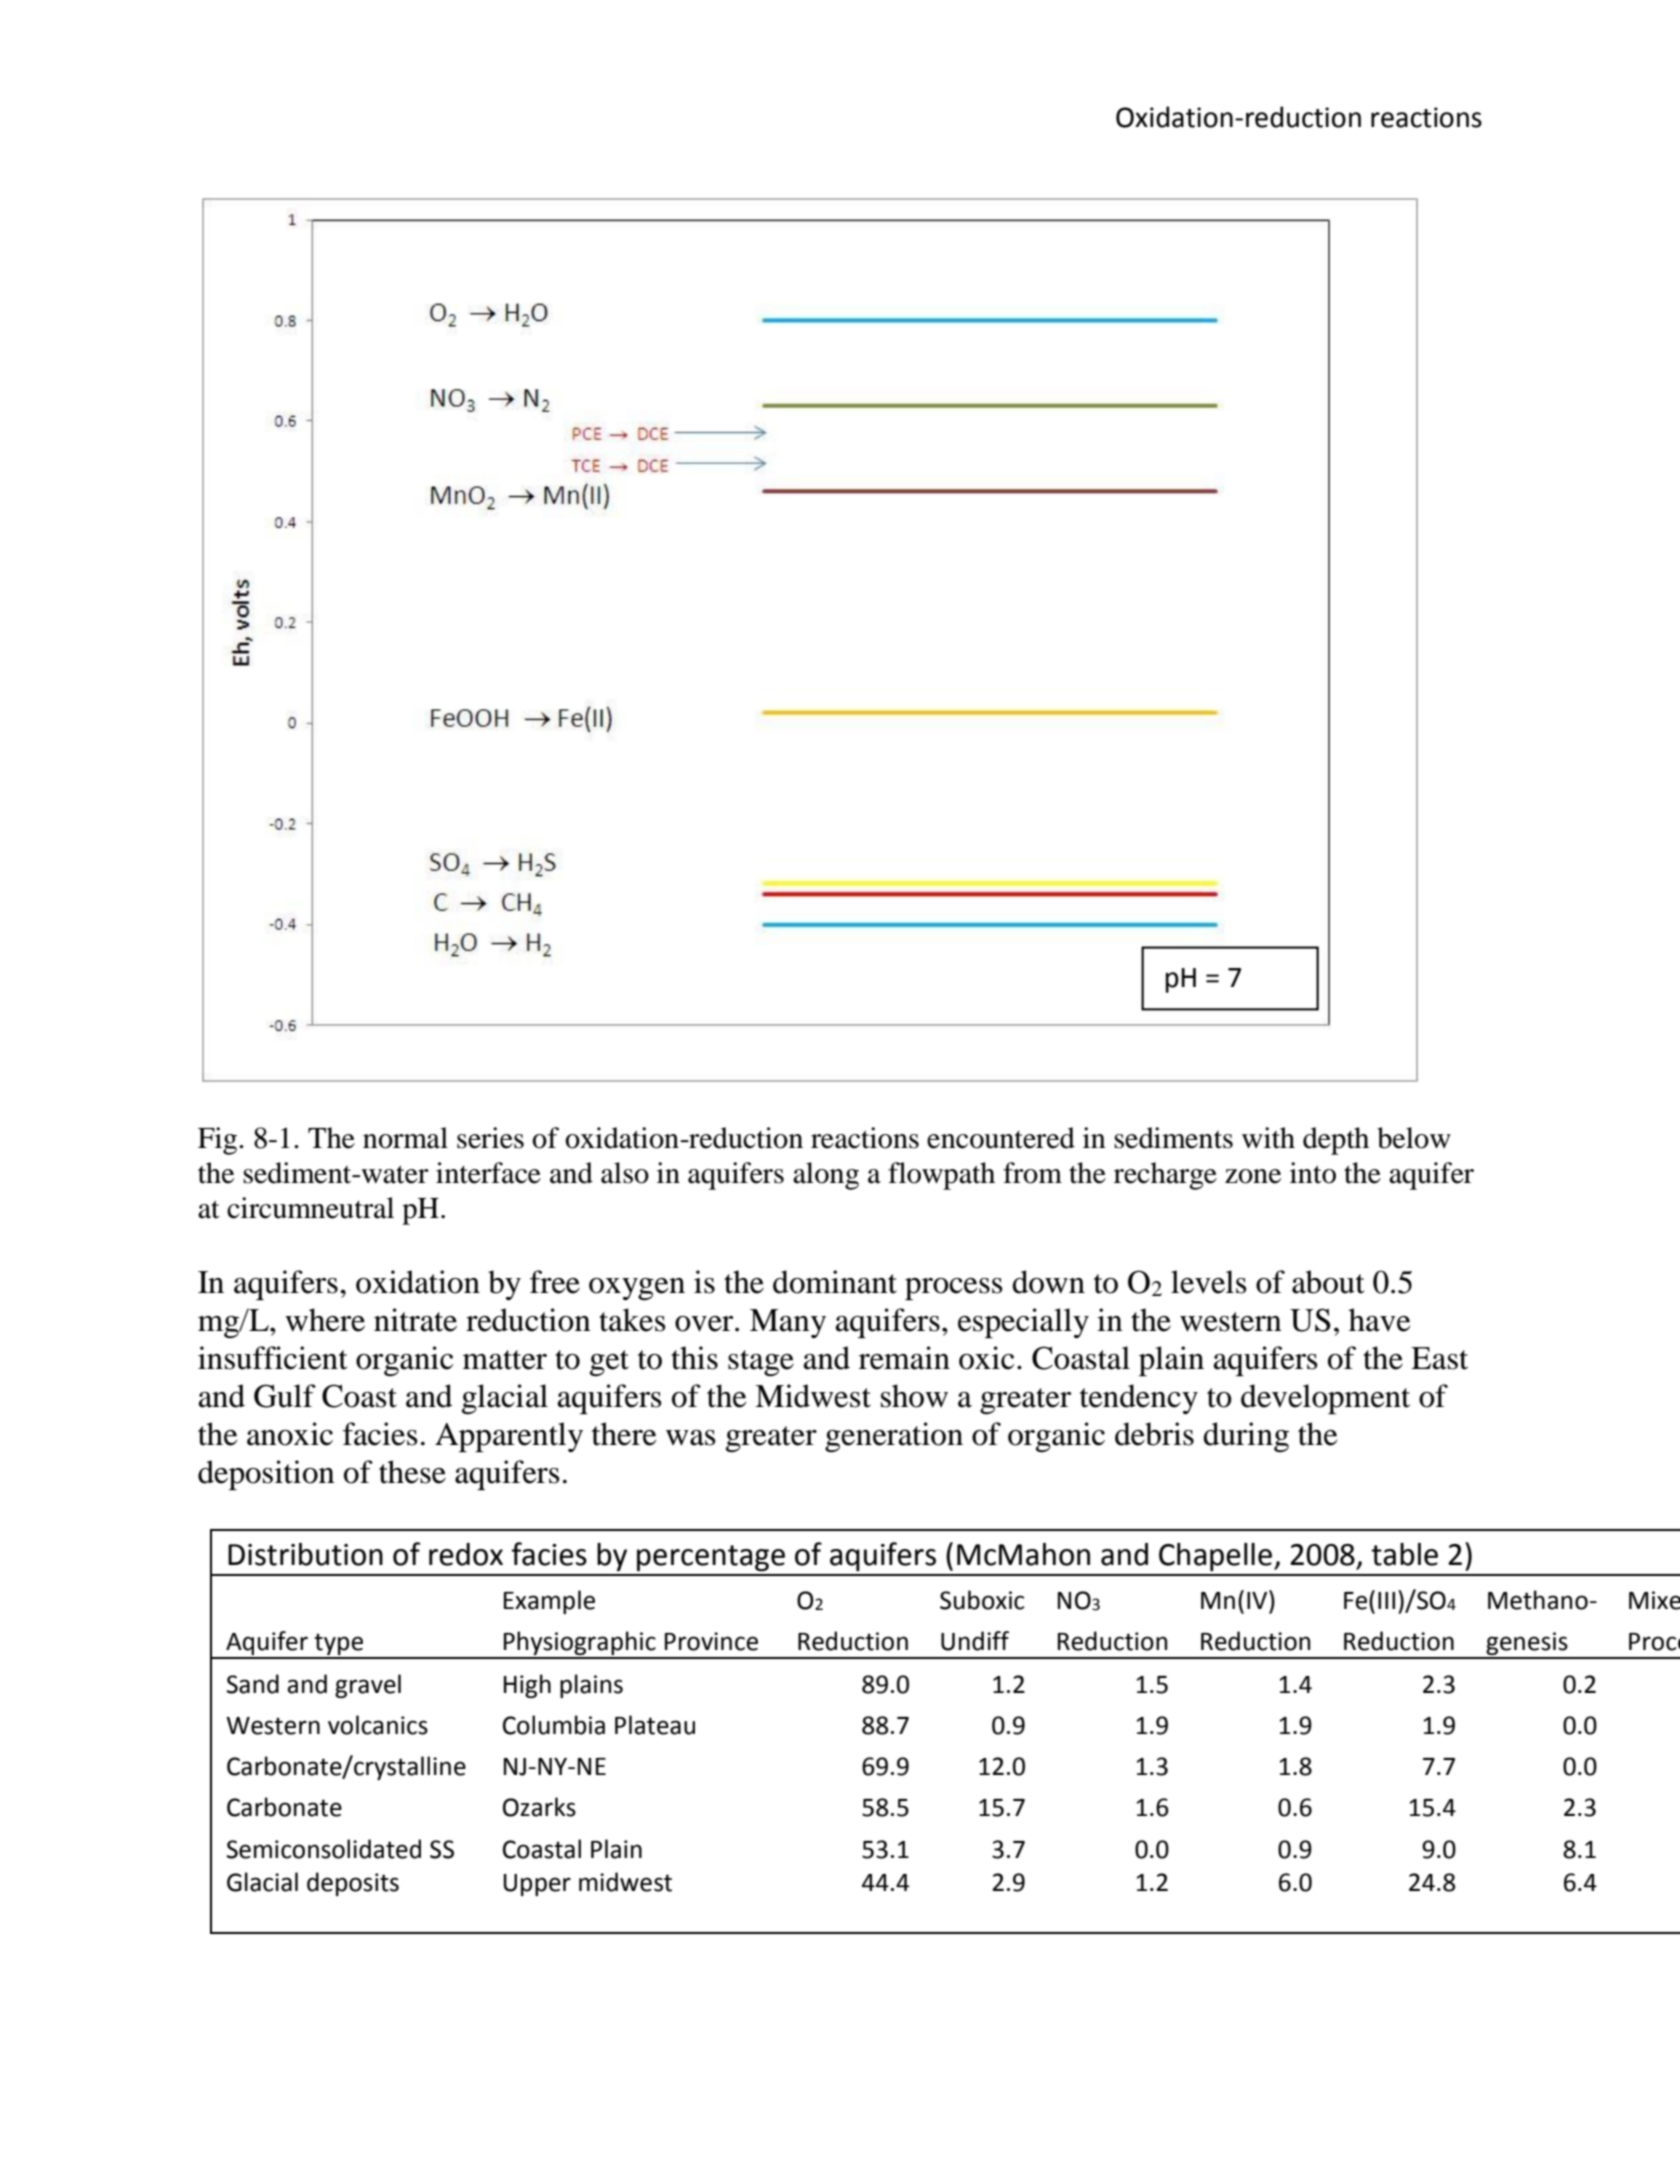 This screenshot has height=2175, width=1680. Describe the element at coordinates (405, 1138) in the screenshot. I see `normal` at that location.
